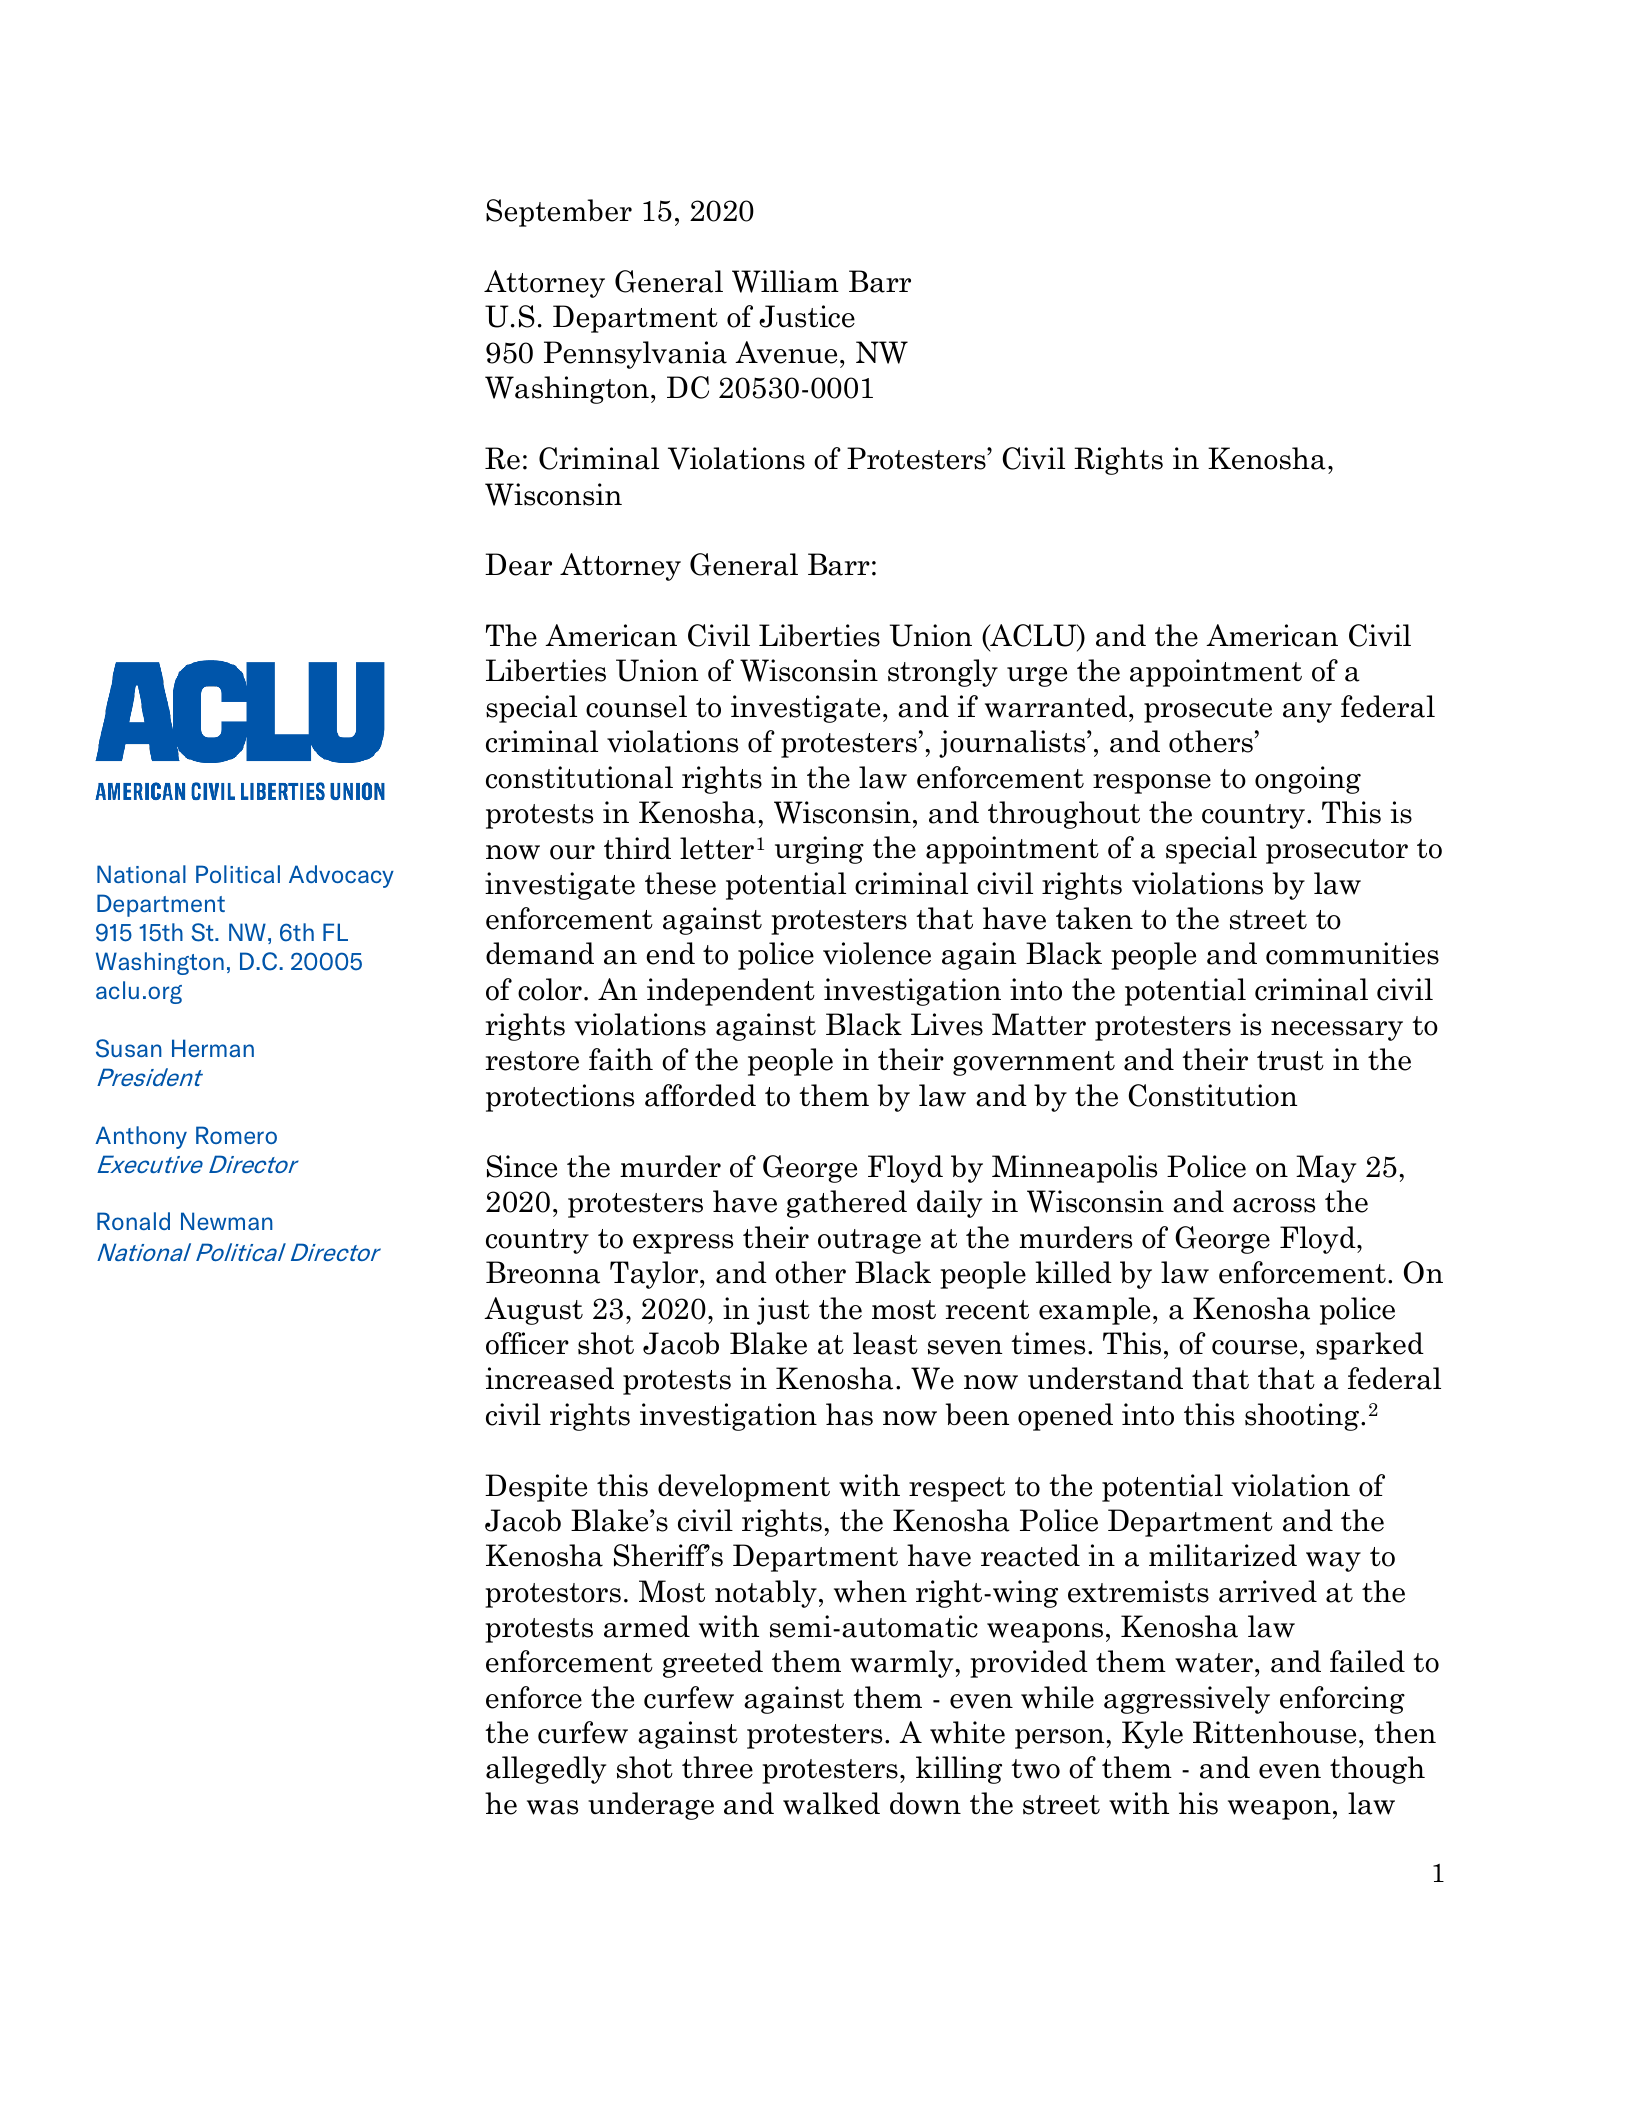 The height and width of the screenshot is (2120, 1638). I want to click on allegedly, so click(546, 1770).
